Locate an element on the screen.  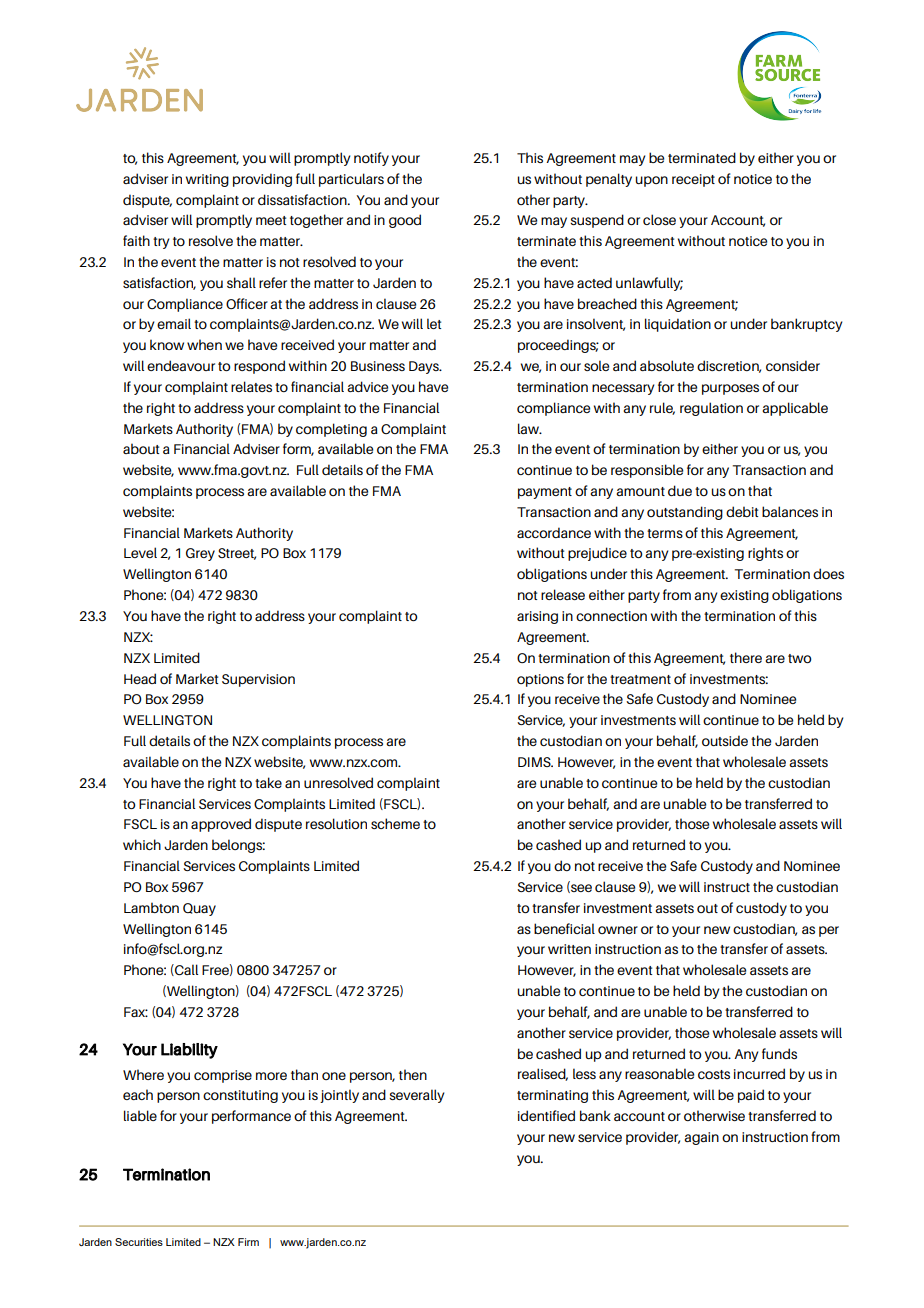
identified is located at coordinates (546, 1115).
